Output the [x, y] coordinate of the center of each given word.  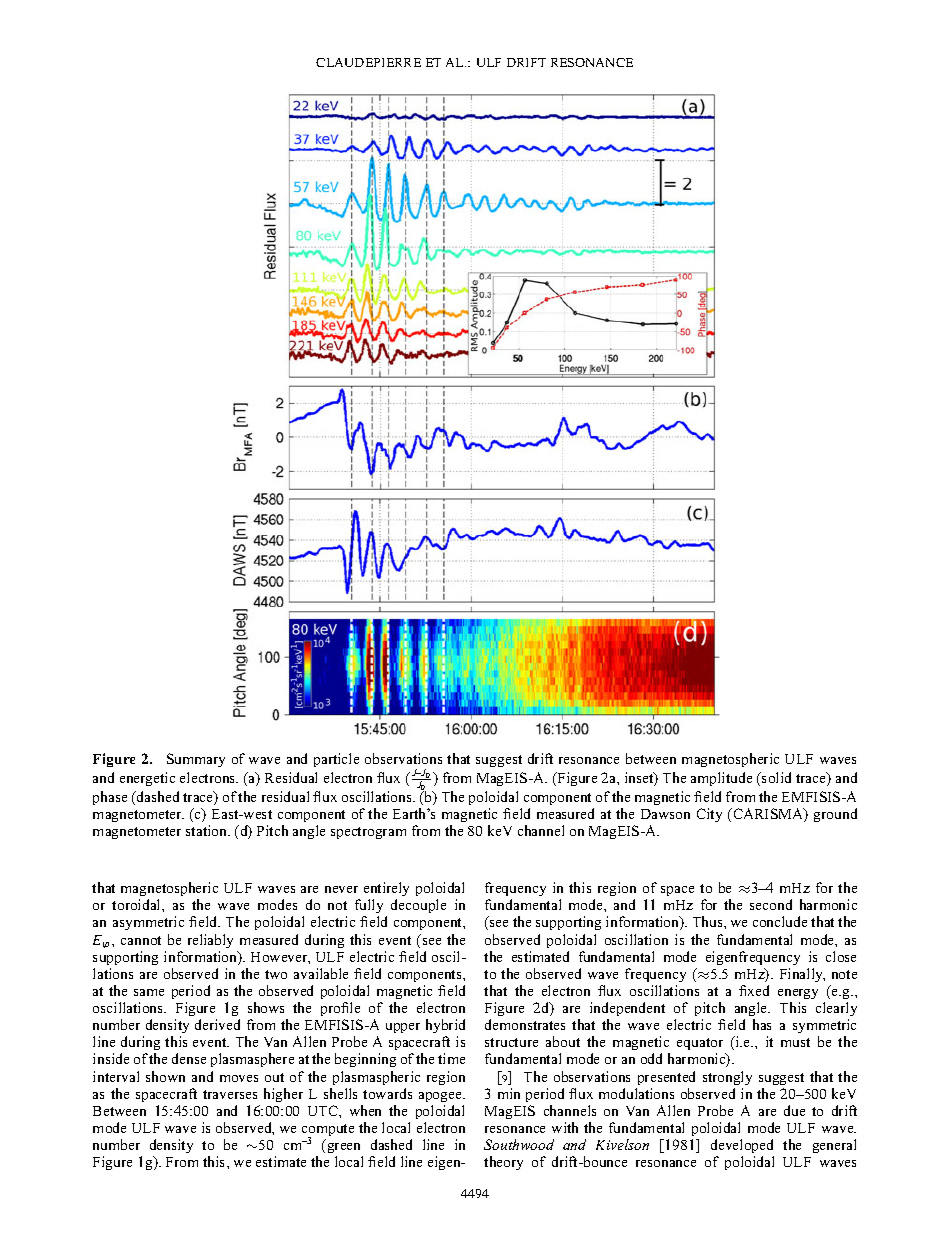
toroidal [137, 904]
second [771, 904]
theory [503, 1163]
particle [336, 760]
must [795, 1042]
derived [217, 1024]
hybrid [445, 1028]
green [344, 1148]
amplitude [721, 779]
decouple [418, 906]
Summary [196, 760]
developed [742, 1146]
